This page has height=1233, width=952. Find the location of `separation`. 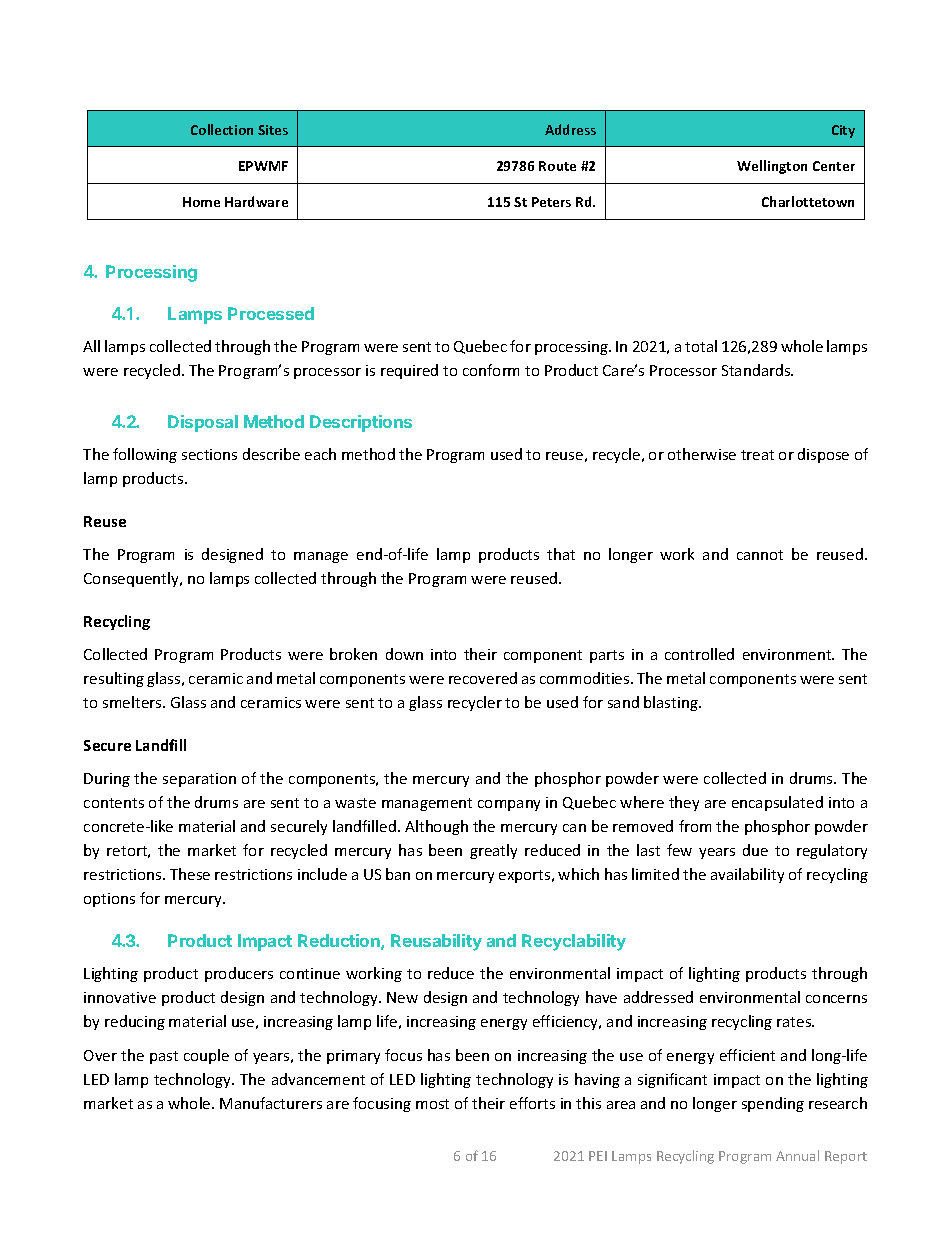

separation is located at coordinates (199, 780).
